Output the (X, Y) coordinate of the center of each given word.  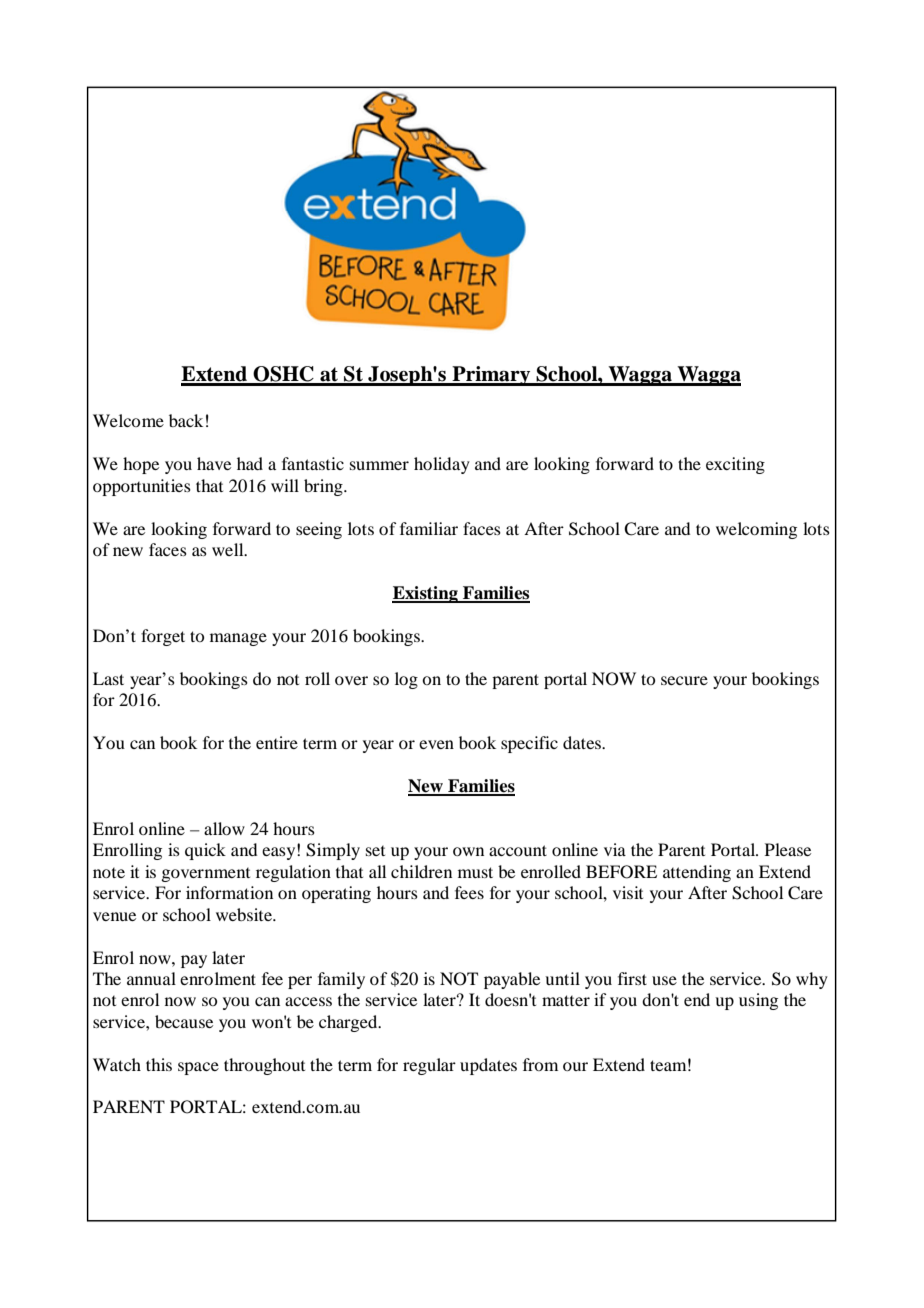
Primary (491, 376)
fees (469, 892)
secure (684, 680)
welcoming (756, 530)
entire (277, 742)
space (198, 1068)
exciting (735, 465)
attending (697, 873)
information (229, 892)
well (229, 549)
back (186, 420)
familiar (429, 528)
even (436, 744)
